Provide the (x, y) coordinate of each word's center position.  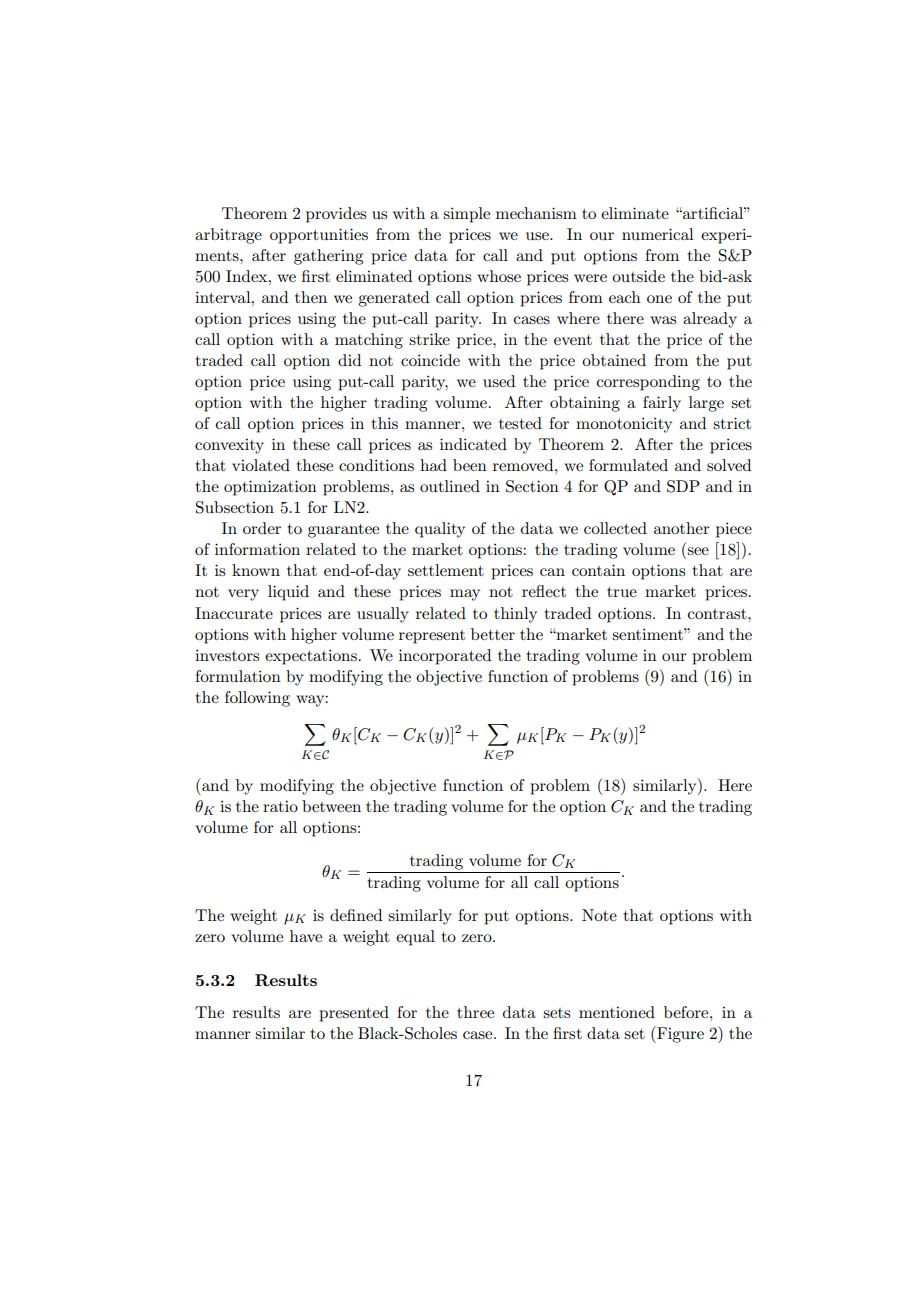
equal (415, 938)
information (257, 549)
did (349, 360)
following (257, 699)
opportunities (319, 236)
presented (354, 1014)
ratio (280, 806)
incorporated (445, 657)
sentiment (648, 634)
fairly (662, 404)
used (499, 381)
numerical (658, 234)
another (682, 528)
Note (599, 915)
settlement (446, 570)
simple (466, 215)
